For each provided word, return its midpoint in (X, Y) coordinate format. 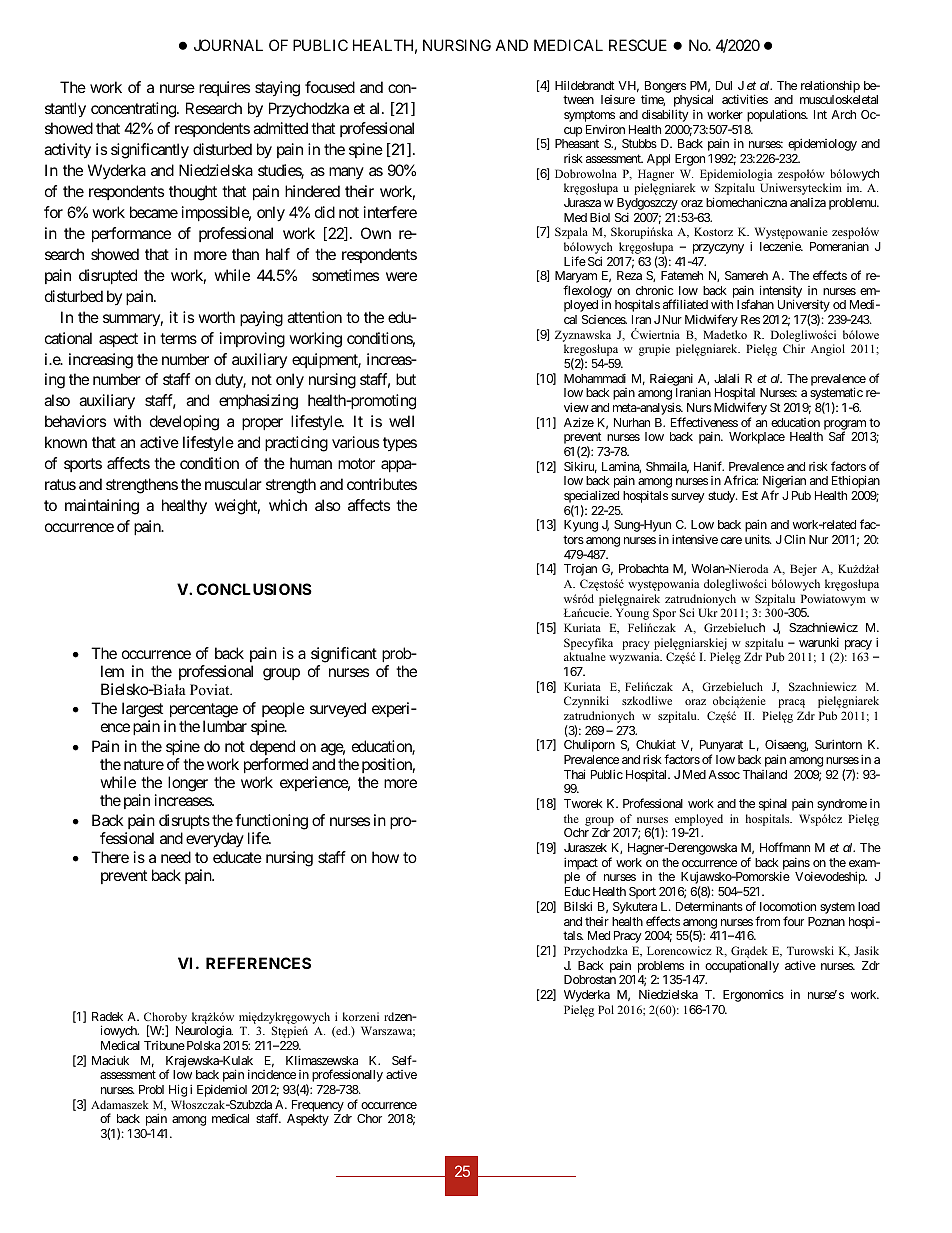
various (355, 442)
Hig (178, 1090)
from (767, 921)
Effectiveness (704, 422)
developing (184, 423)
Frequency (318, 1106)
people (283, 711)
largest (143, 711)
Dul (724, 85)
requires (224, 88)
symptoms (589, 117)
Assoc (724, 774)
